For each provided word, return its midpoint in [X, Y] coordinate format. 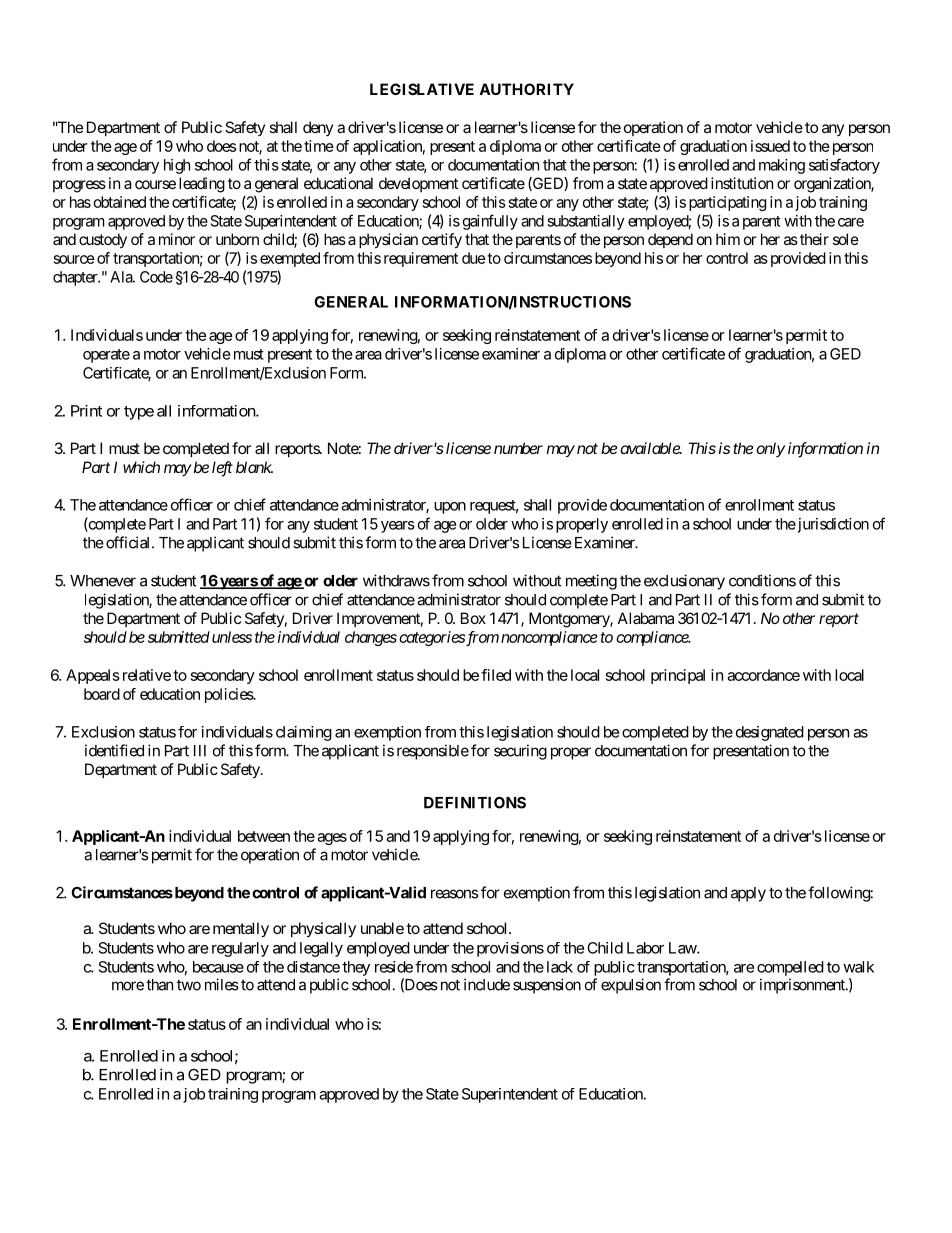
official [129, 542]
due [474, 258]
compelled [790, 968]
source [74, 259]
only [770, 449]
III [200, 751]
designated [770, 733]
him [728, 239]
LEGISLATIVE [422, 89]
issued [770, 146]
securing [520, 752]
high [177, 166]
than [159, 985]
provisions [510, 949]
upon [450, 508]
